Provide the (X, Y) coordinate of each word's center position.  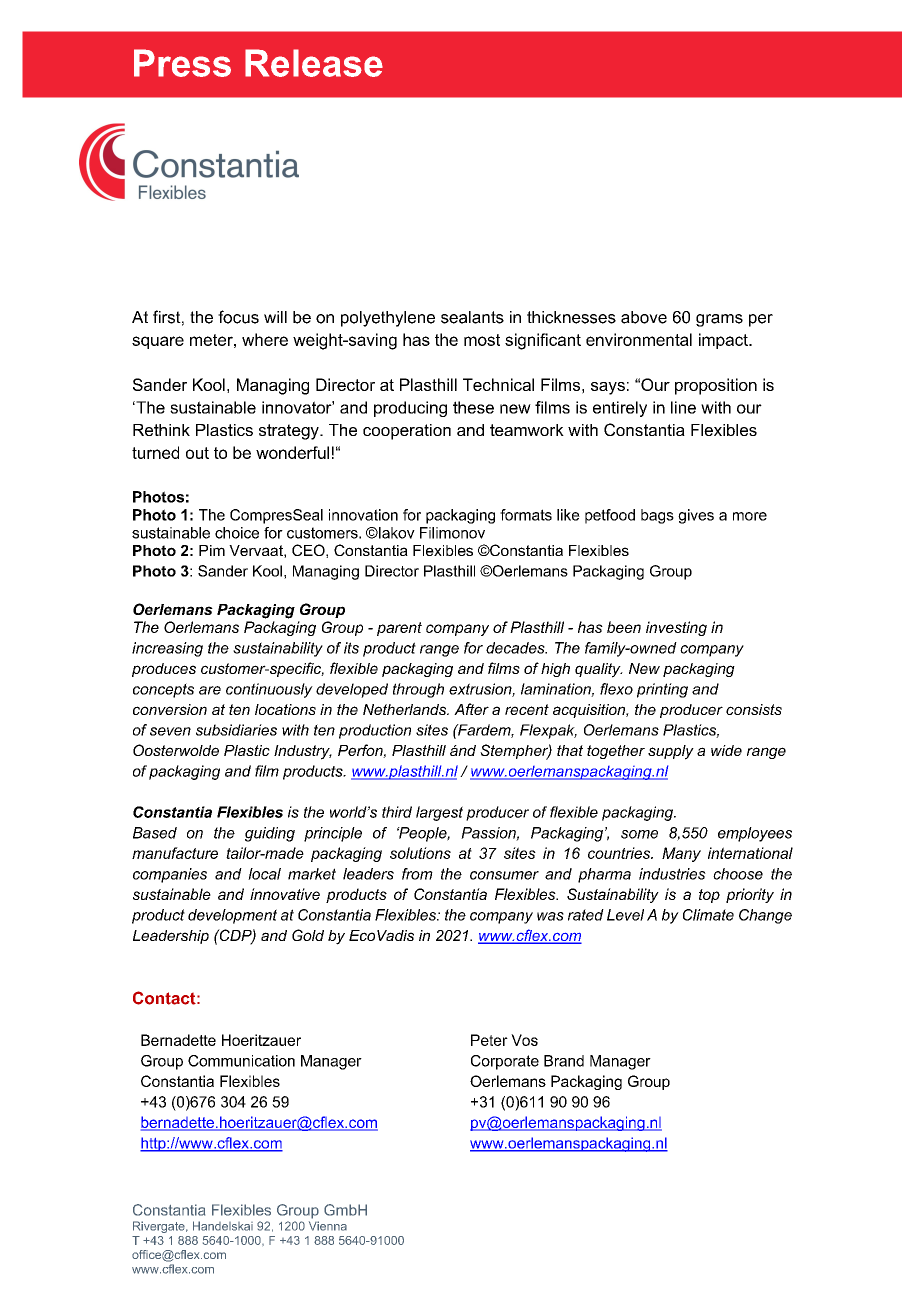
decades (516, 648)
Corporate (505, 1062)
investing (676, 628)
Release (314, 63)
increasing (167, 649)
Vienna (328, 1226)
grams (719, 320)
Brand (564, 1061)
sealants (472, 317)
